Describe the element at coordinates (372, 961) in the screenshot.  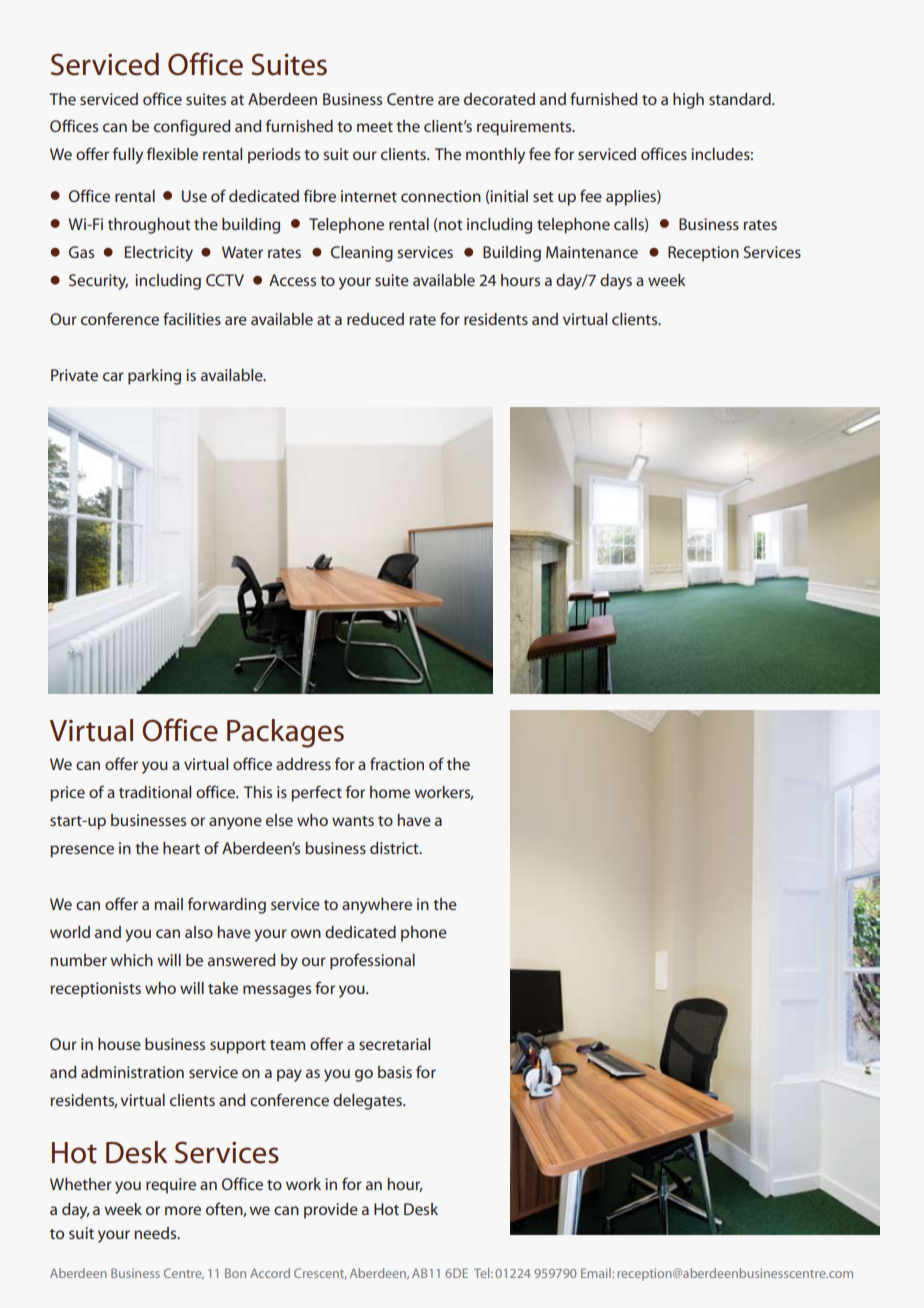
I see `professional` at that location.
